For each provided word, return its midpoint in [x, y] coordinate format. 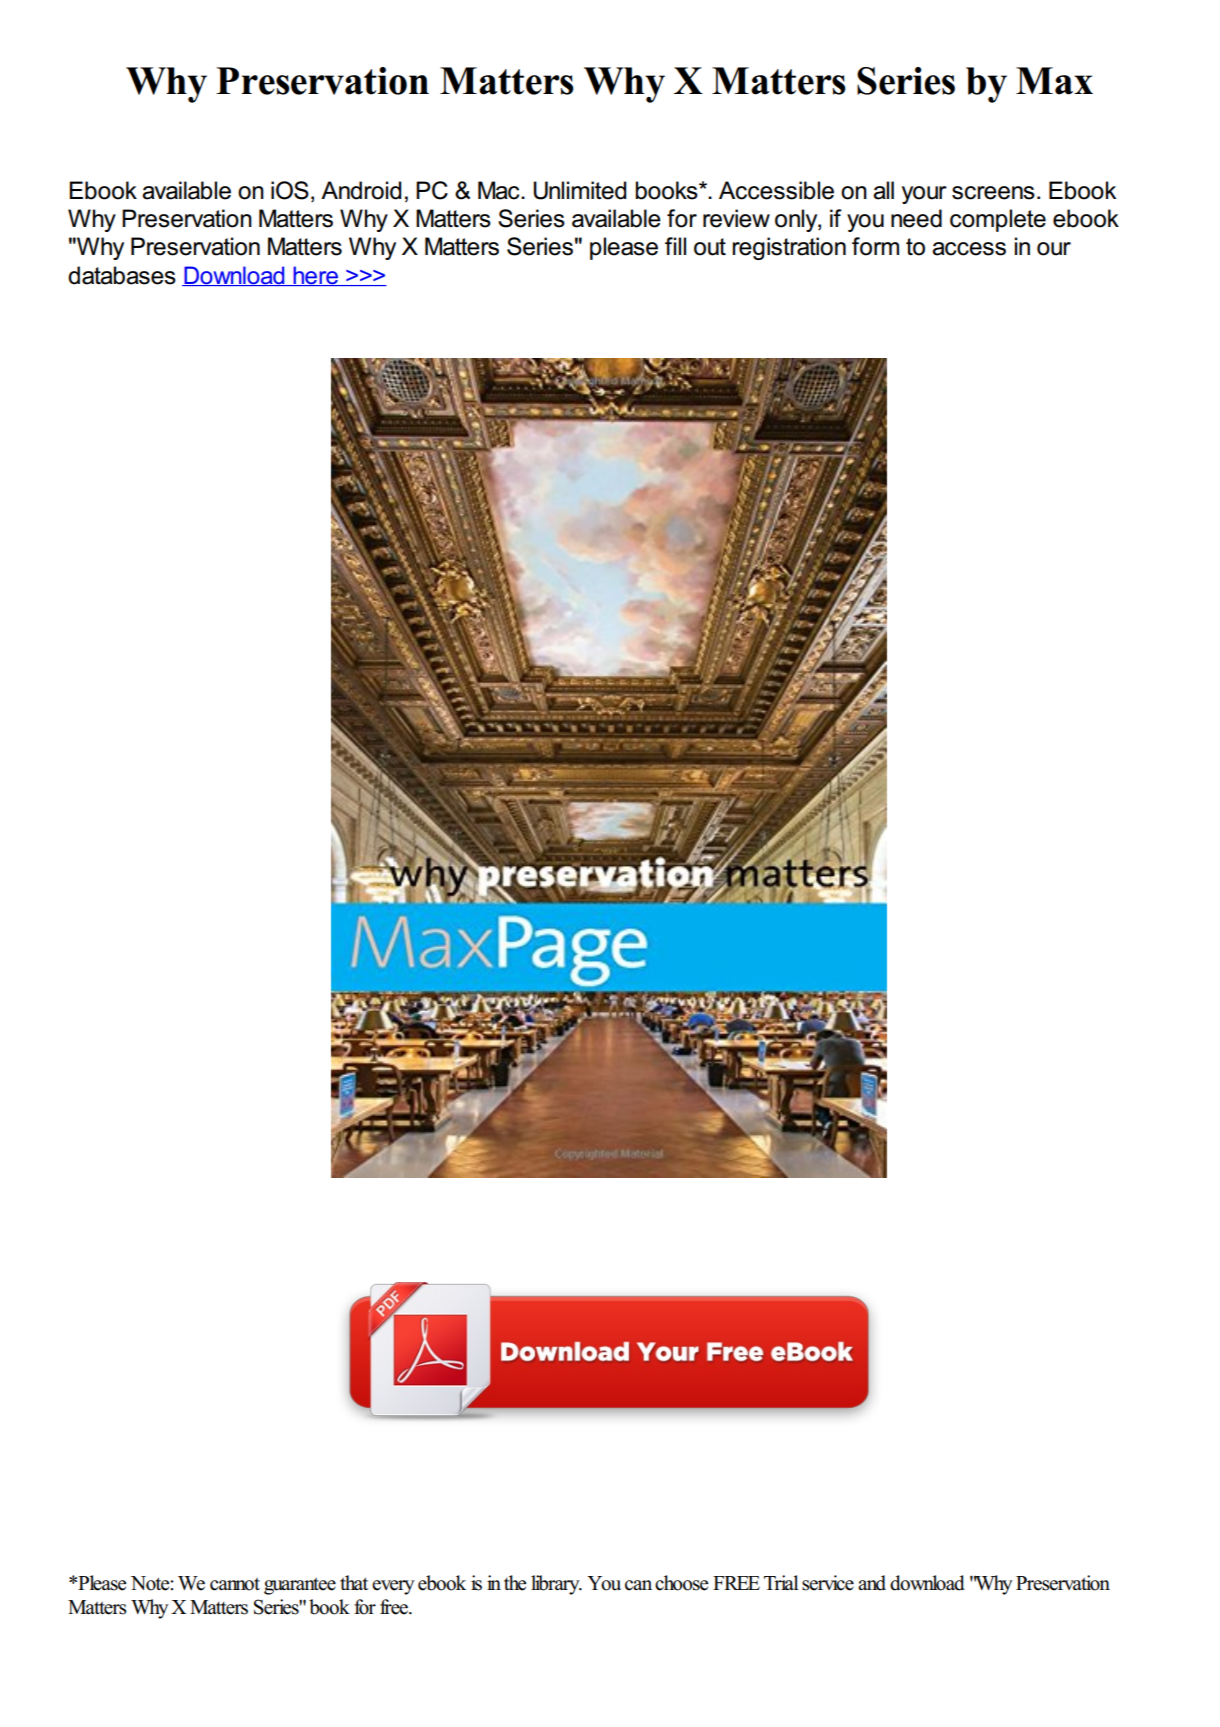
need [916, 218]
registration [789, 248]
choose [681, 1583]
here [315, 276]
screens [993, 193]
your [924, 195]
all [883, 190]
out [710, 247]
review [736, 218]
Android [361, 190]
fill [675, 246]
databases [122, 275]
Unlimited [579, 190]
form [875, 246]
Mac [500, 190]
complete [998, 220]
